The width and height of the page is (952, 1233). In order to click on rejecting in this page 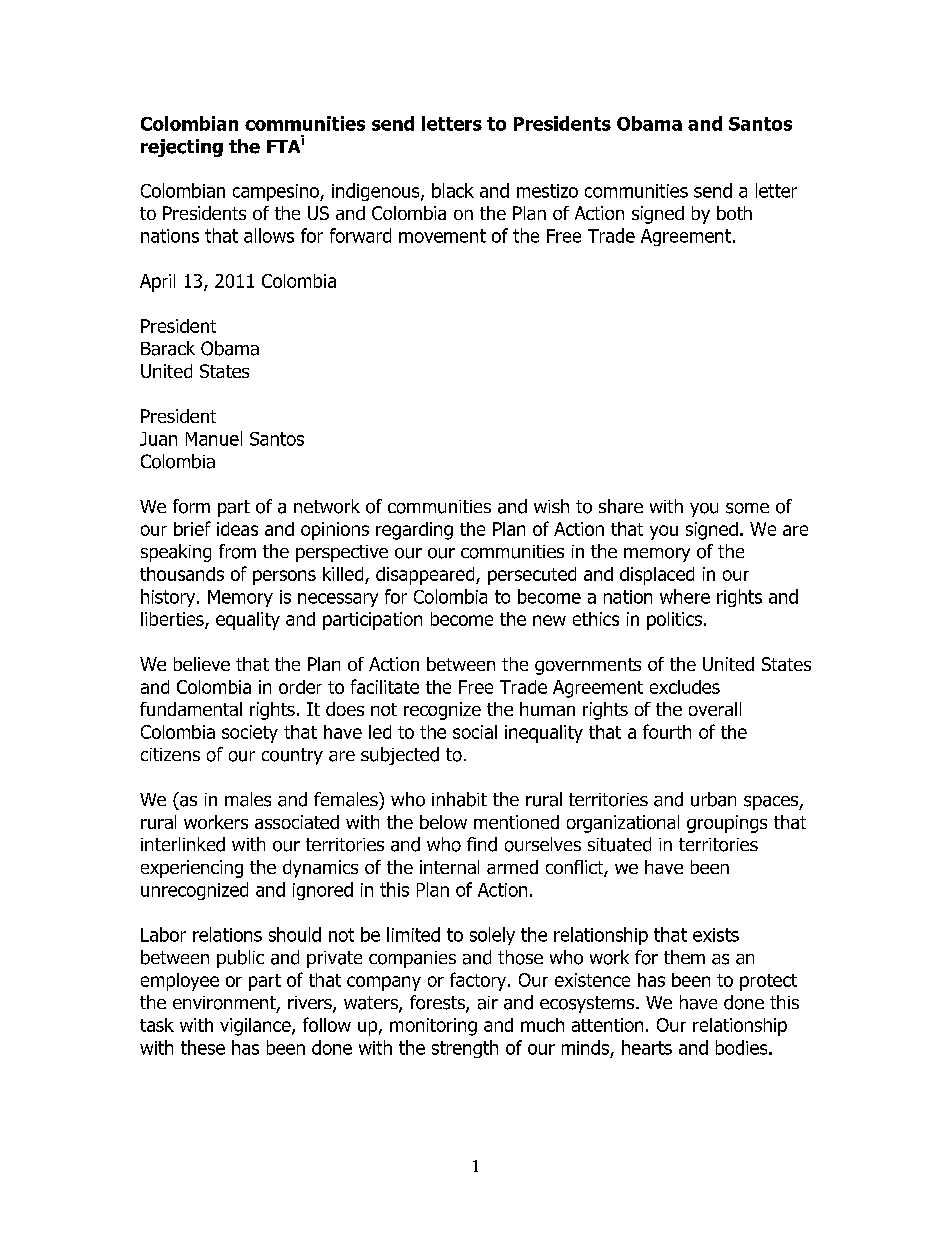, I will do `click(182, 148)`.
